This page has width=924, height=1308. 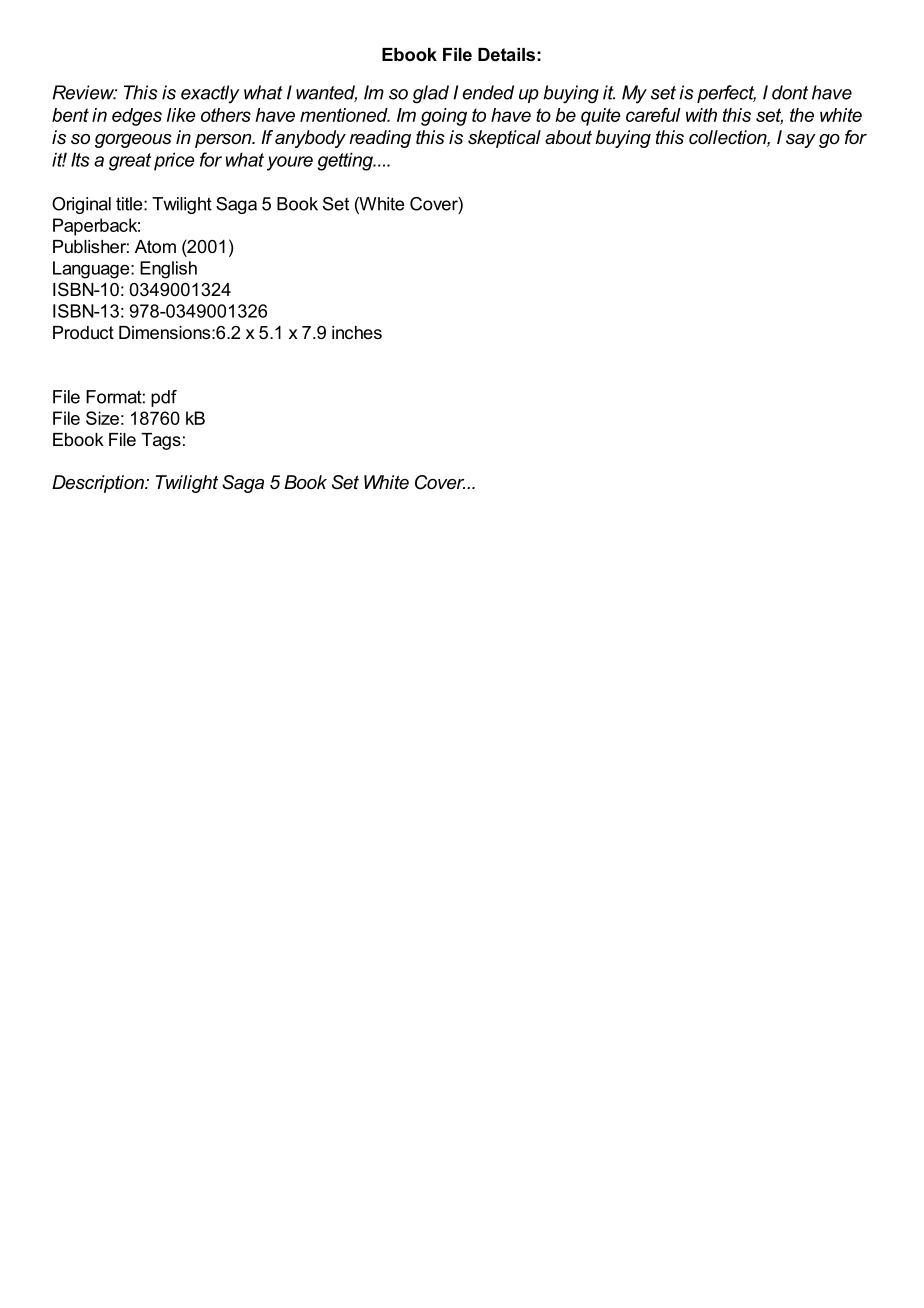 I want to click on Tags, so click(x=161, y=441).
